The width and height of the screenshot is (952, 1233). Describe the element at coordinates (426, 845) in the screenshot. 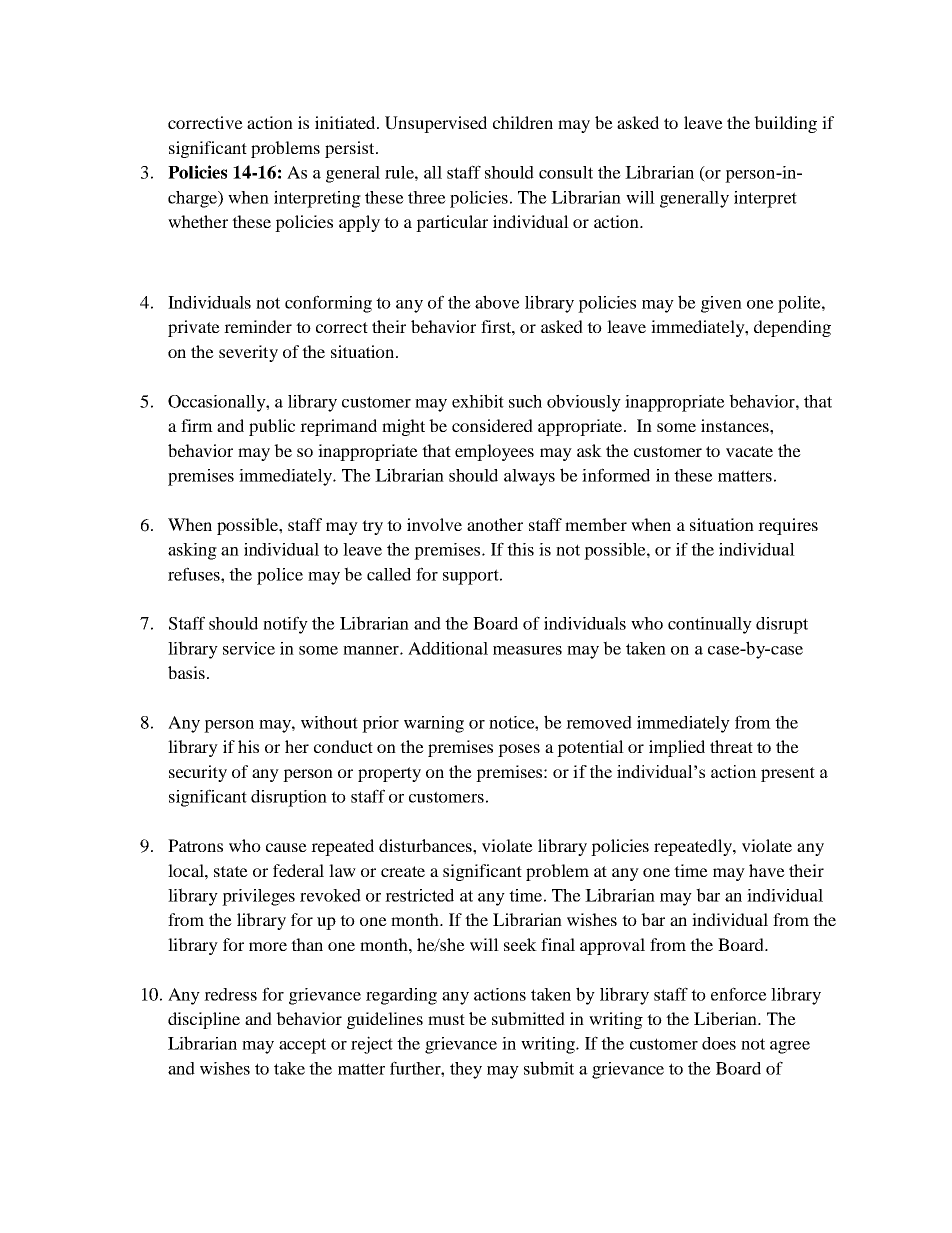

I see `disturbances` at that location.
